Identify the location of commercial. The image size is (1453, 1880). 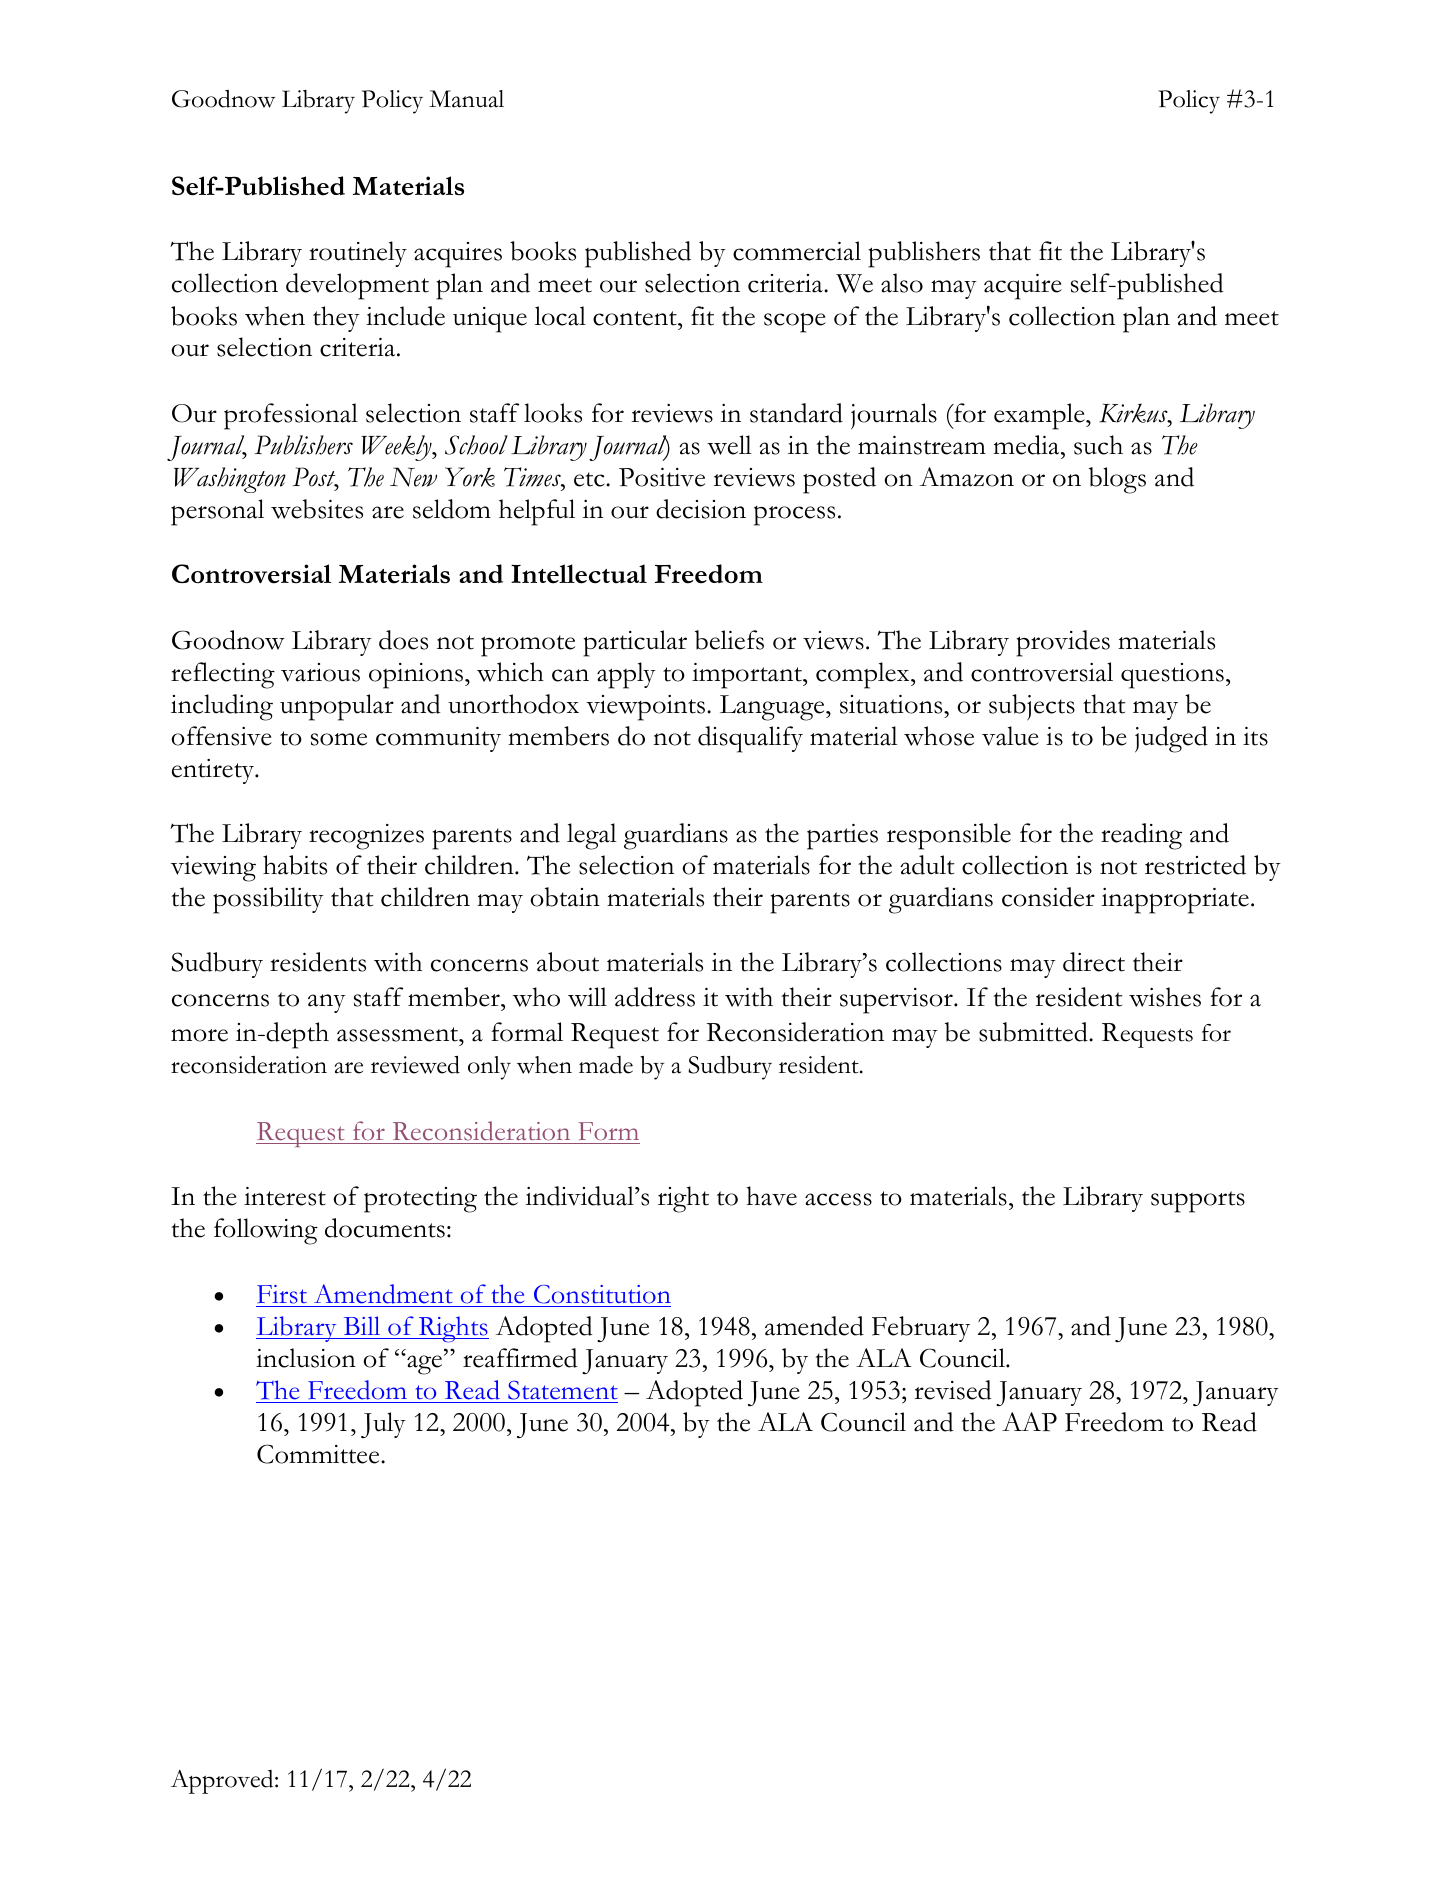
(797, 251).
